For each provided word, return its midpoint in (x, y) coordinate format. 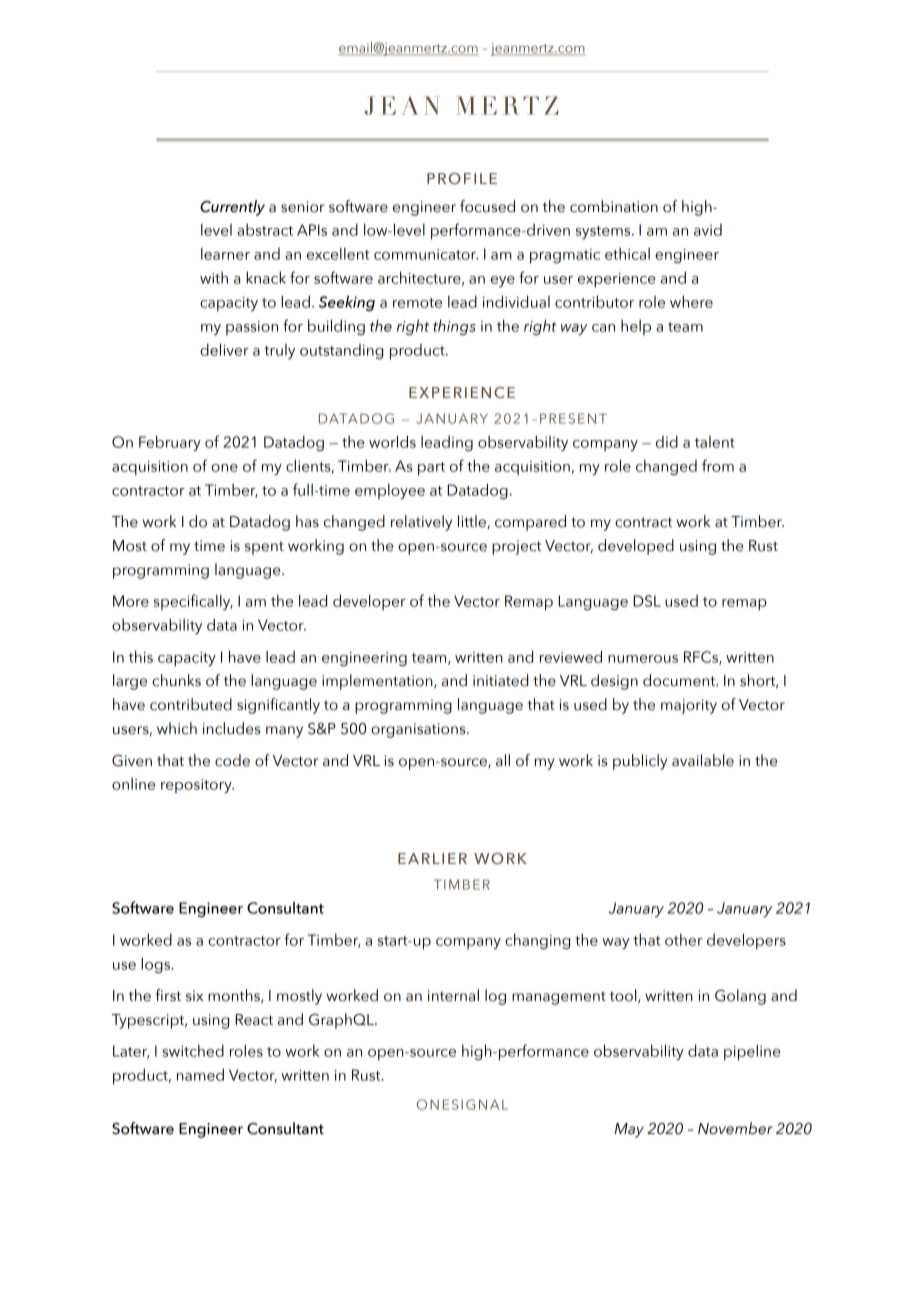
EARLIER (432, 858)
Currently (232, 208)
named (200, 1074)
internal (453, 995)
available (703, 760)
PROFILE (462, 178)
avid (708, 230)
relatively (421, 523)
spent (264, 548)
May (629, 1130)
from (718, 465)
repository (197, 786)
